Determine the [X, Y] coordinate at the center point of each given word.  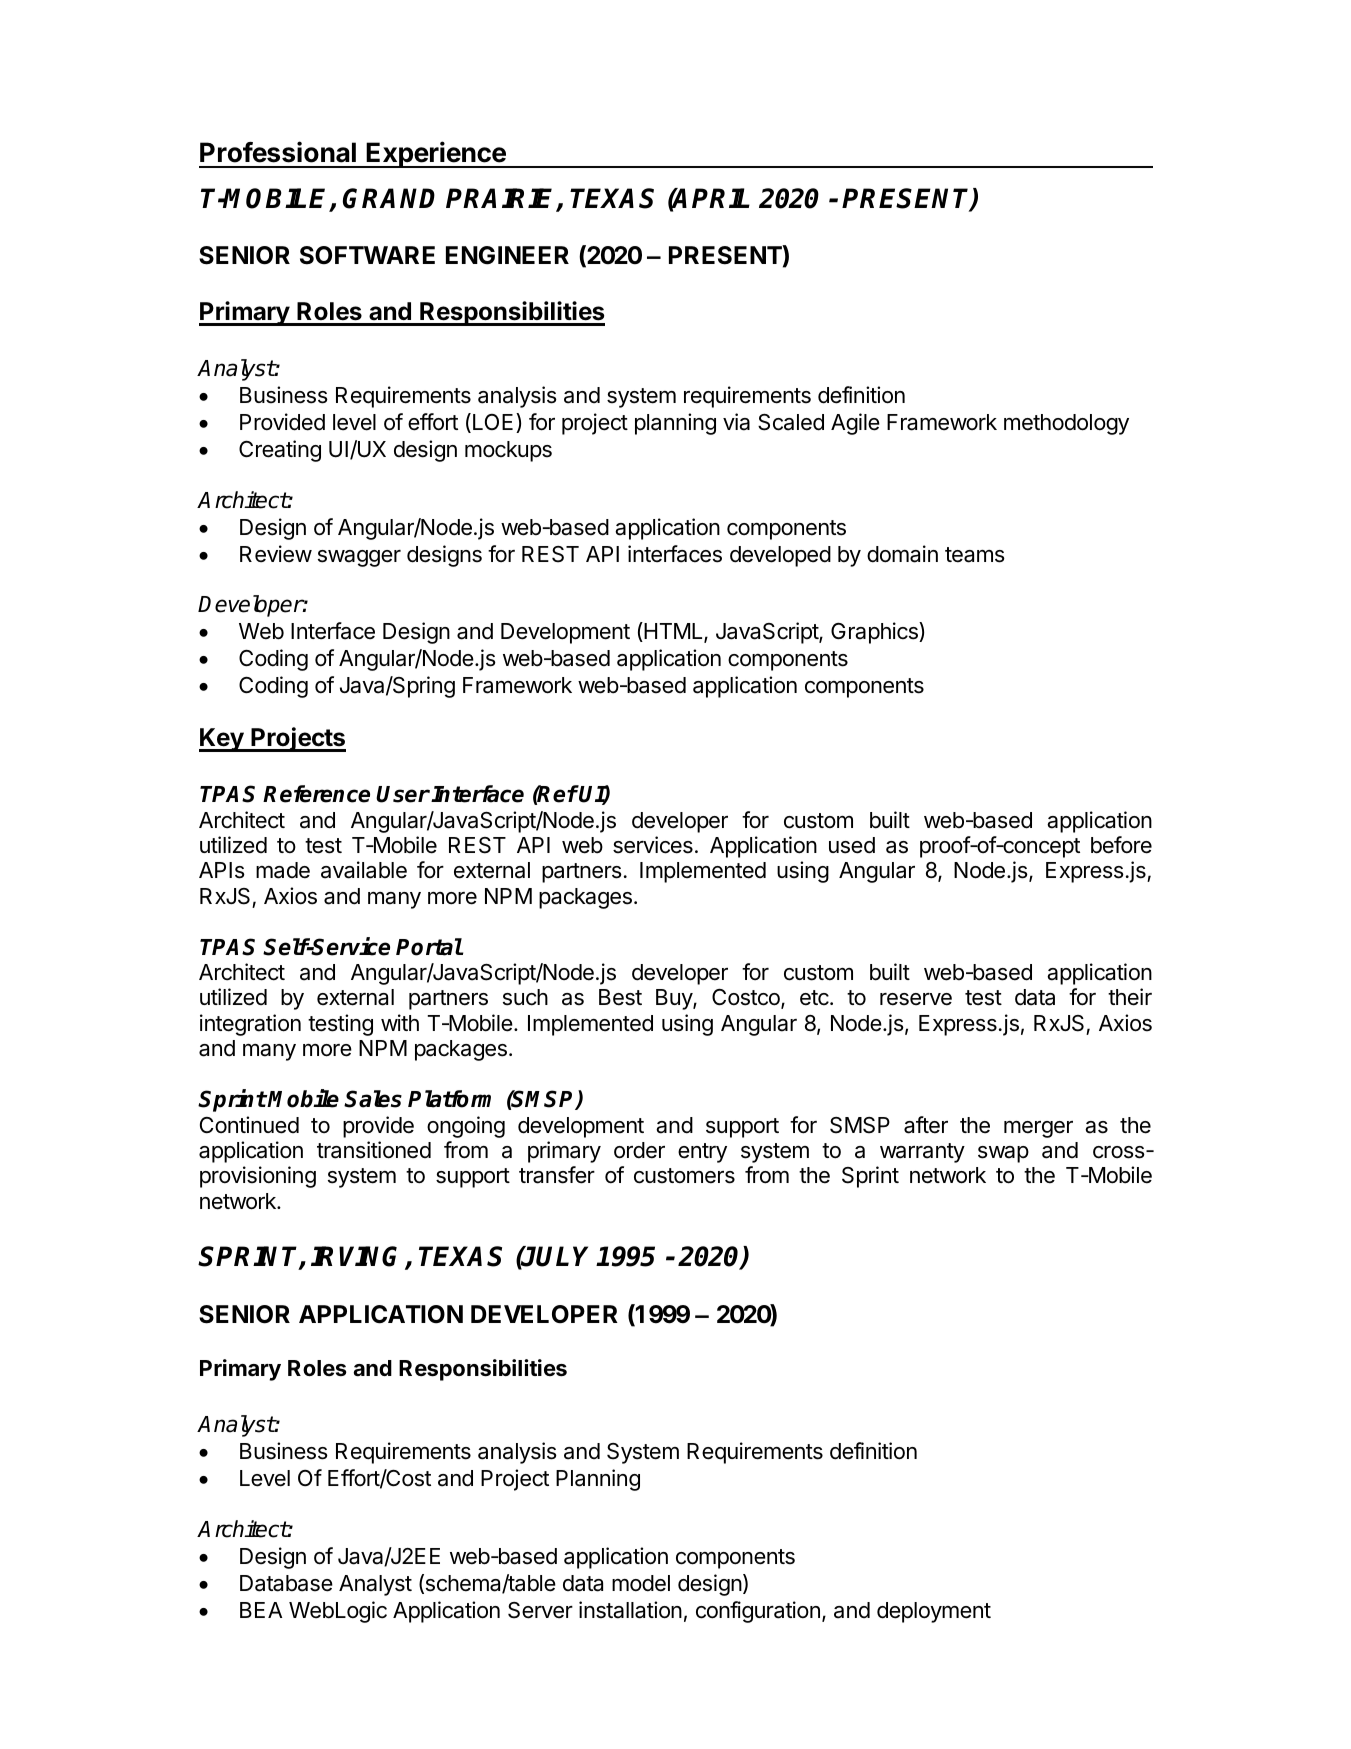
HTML [673, 632]
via [736, 422]
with [400, 1022]
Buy [675, 999]
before [1121, 845]
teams [975, 555]
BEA [261, 1610]
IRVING [358, 1258]
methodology [1066, 424]
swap [1003, 1154]
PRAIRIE [502, 199]
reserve [916, 999]
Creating [280, 451]
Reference [316, 794]
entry [702, 1153]
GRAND [389, 198]
